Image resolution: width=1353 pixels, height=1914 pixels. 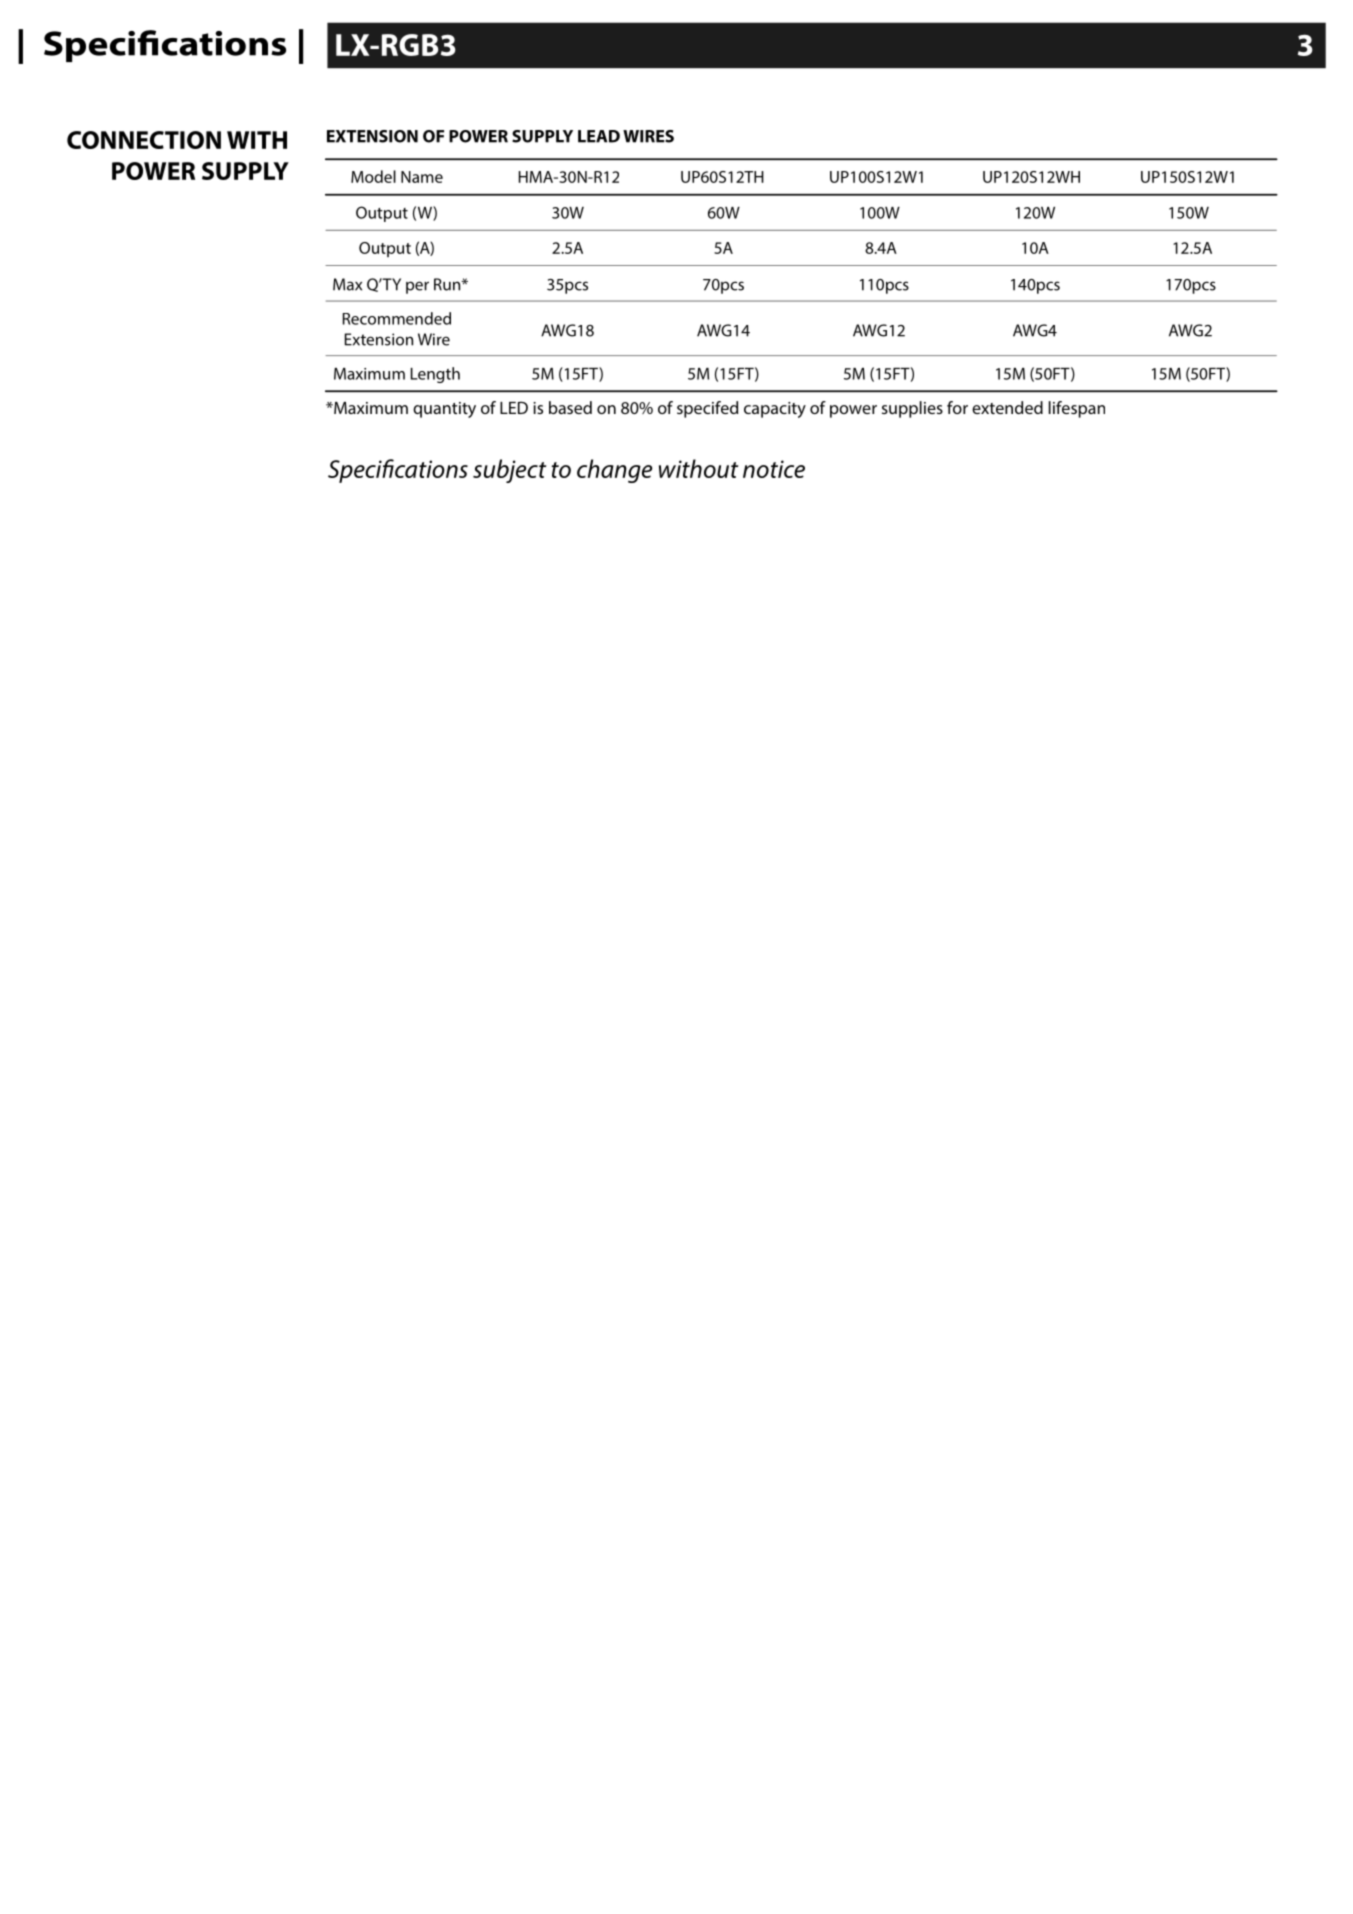 I want to click on LEAD, so click(x=599, y=136).
